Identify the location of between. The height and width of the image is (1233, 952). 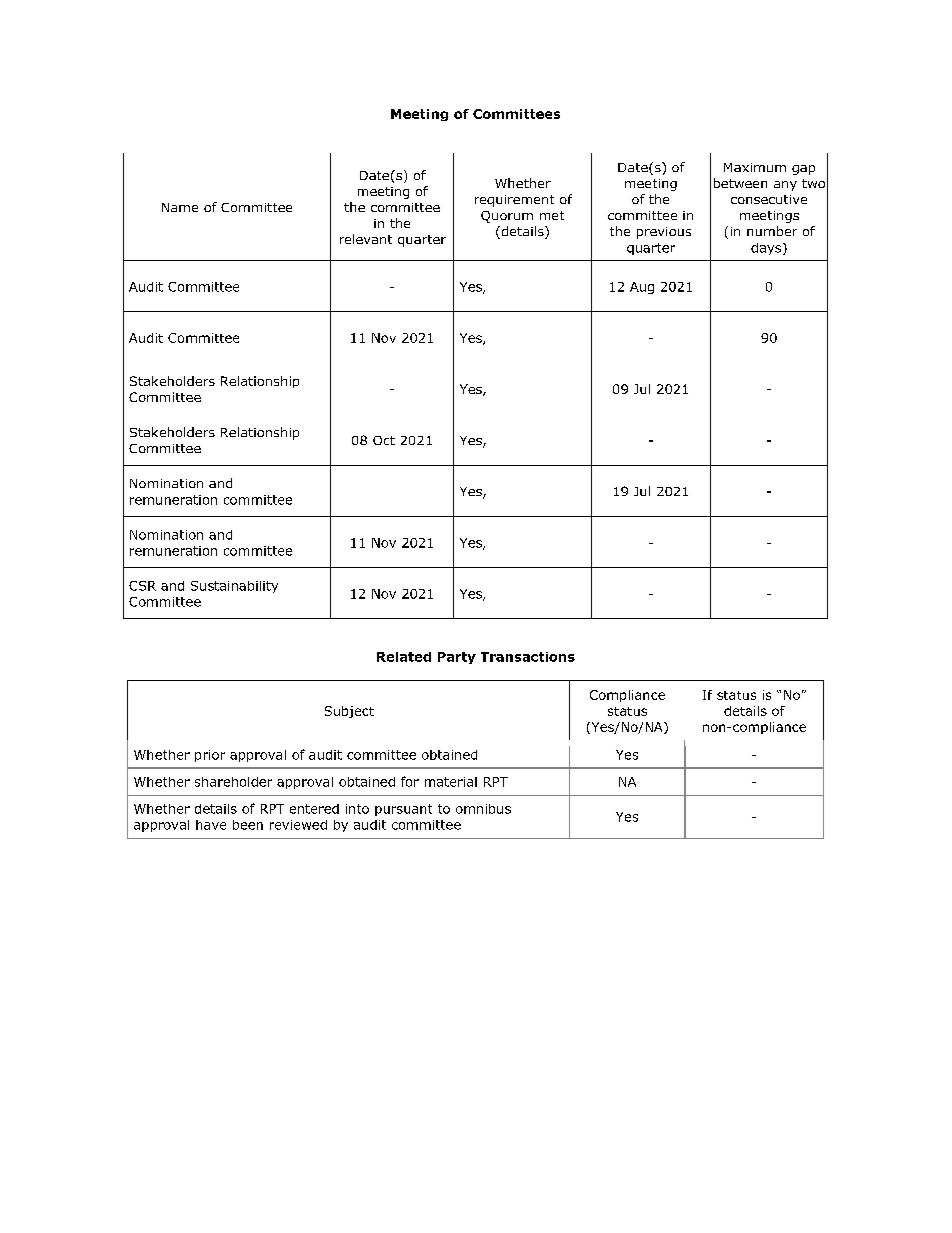
(740, 183).
